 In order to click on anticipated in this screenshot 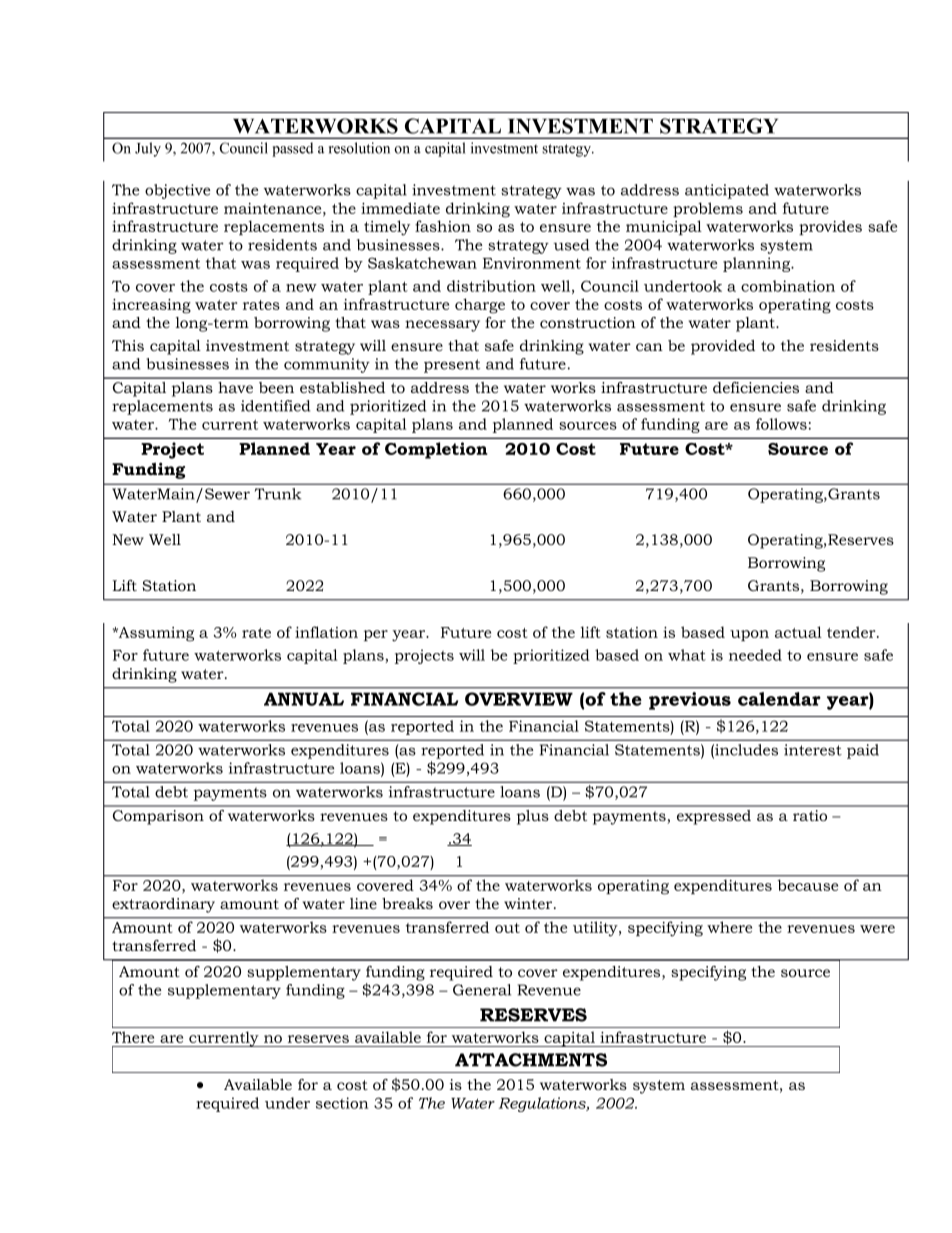, I will do `click(727, 191)`.
